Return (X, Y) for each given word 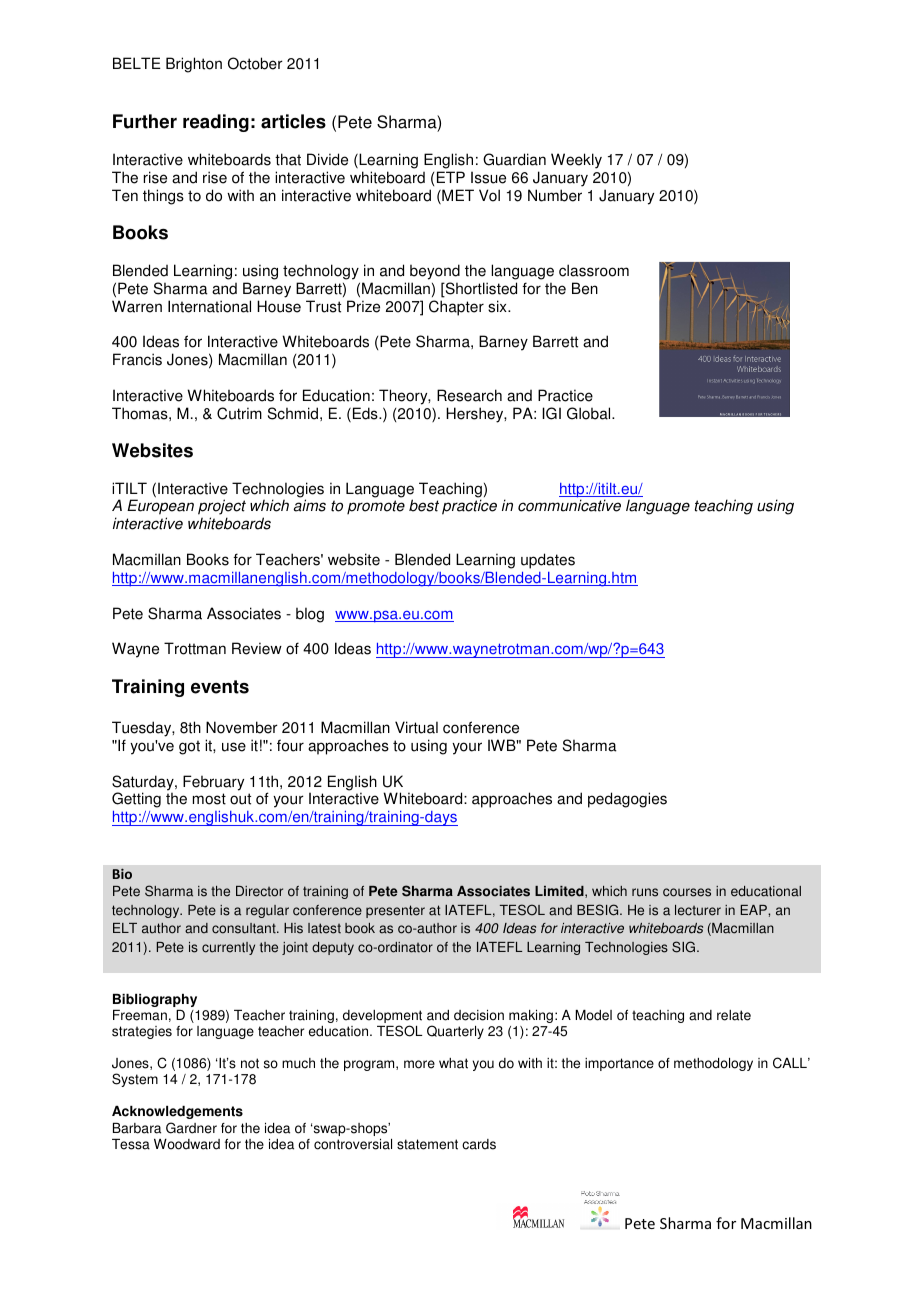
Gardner (191, 1128)
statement (427, 1144)
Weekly (576, 161)
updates (548, 561)
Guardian (514, 159)
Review (257, 648)
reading (216, 123)
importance (619, 1064)
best (424, 505)
